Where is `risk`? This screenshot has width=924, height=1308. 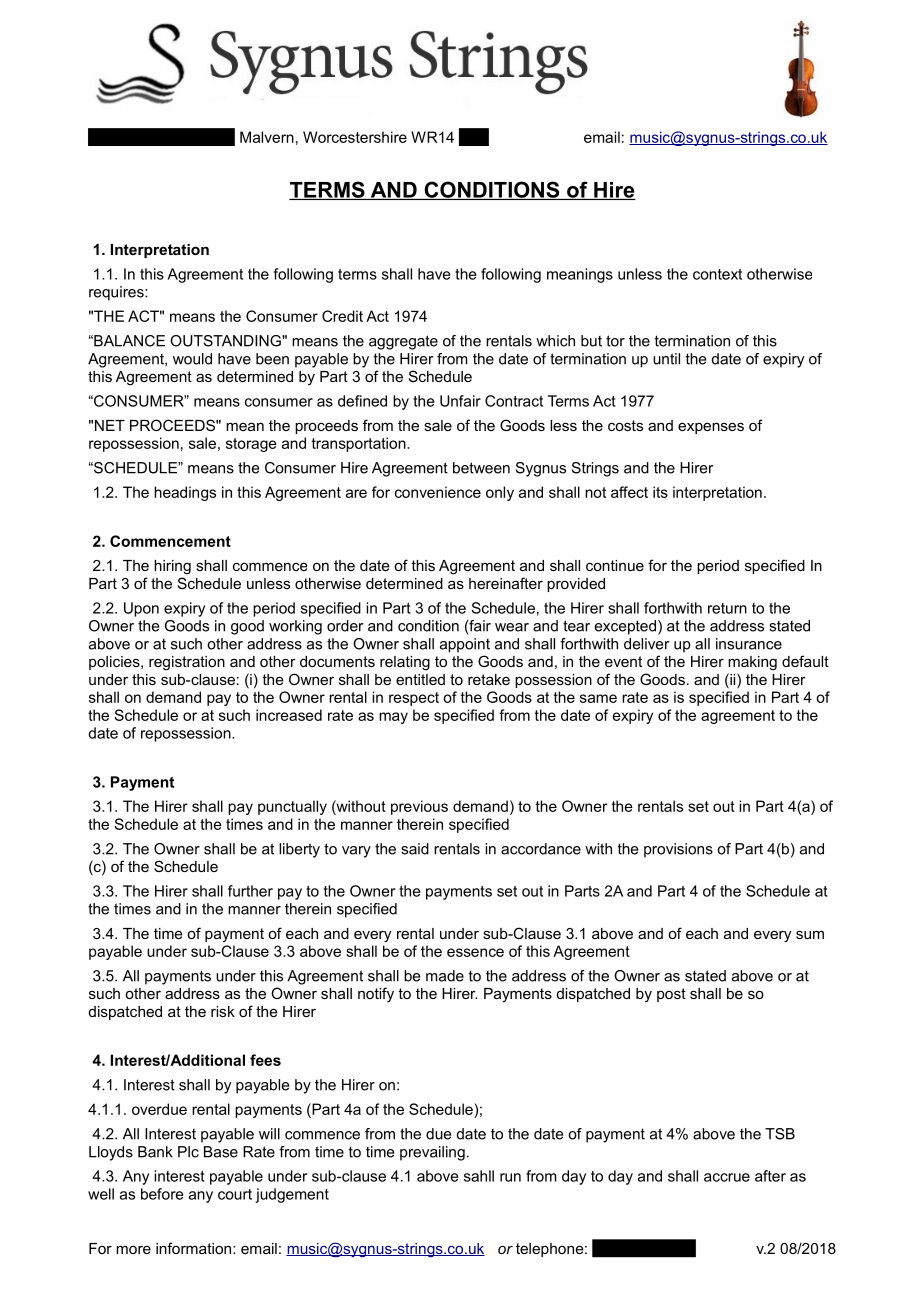
risk is located at coordinates (223, 1011).
